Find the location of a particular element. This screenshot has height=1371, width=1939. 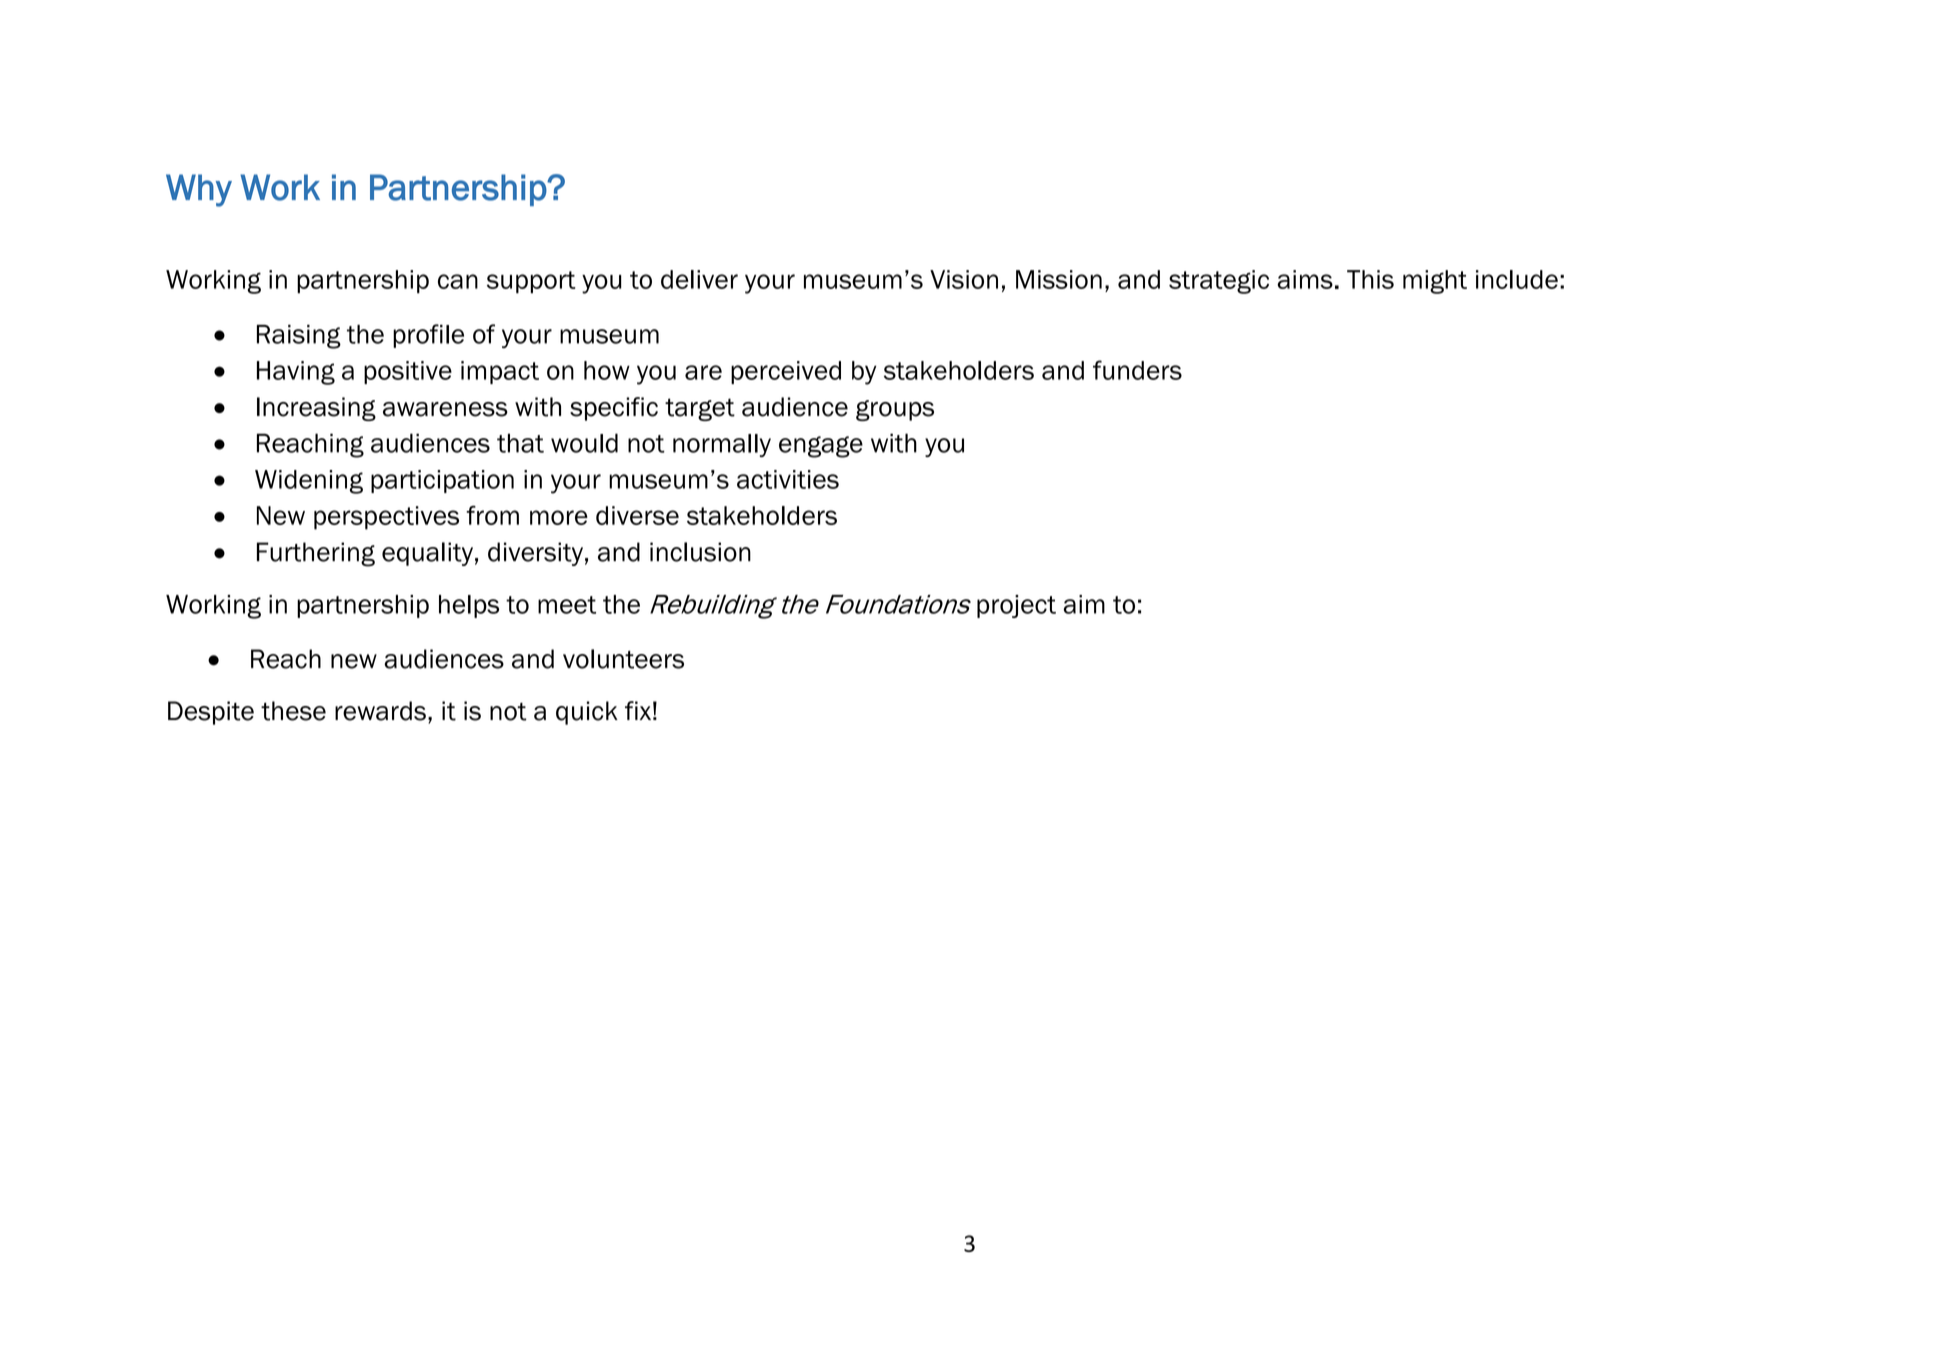

Widening is located at coordinates (309, 482).
